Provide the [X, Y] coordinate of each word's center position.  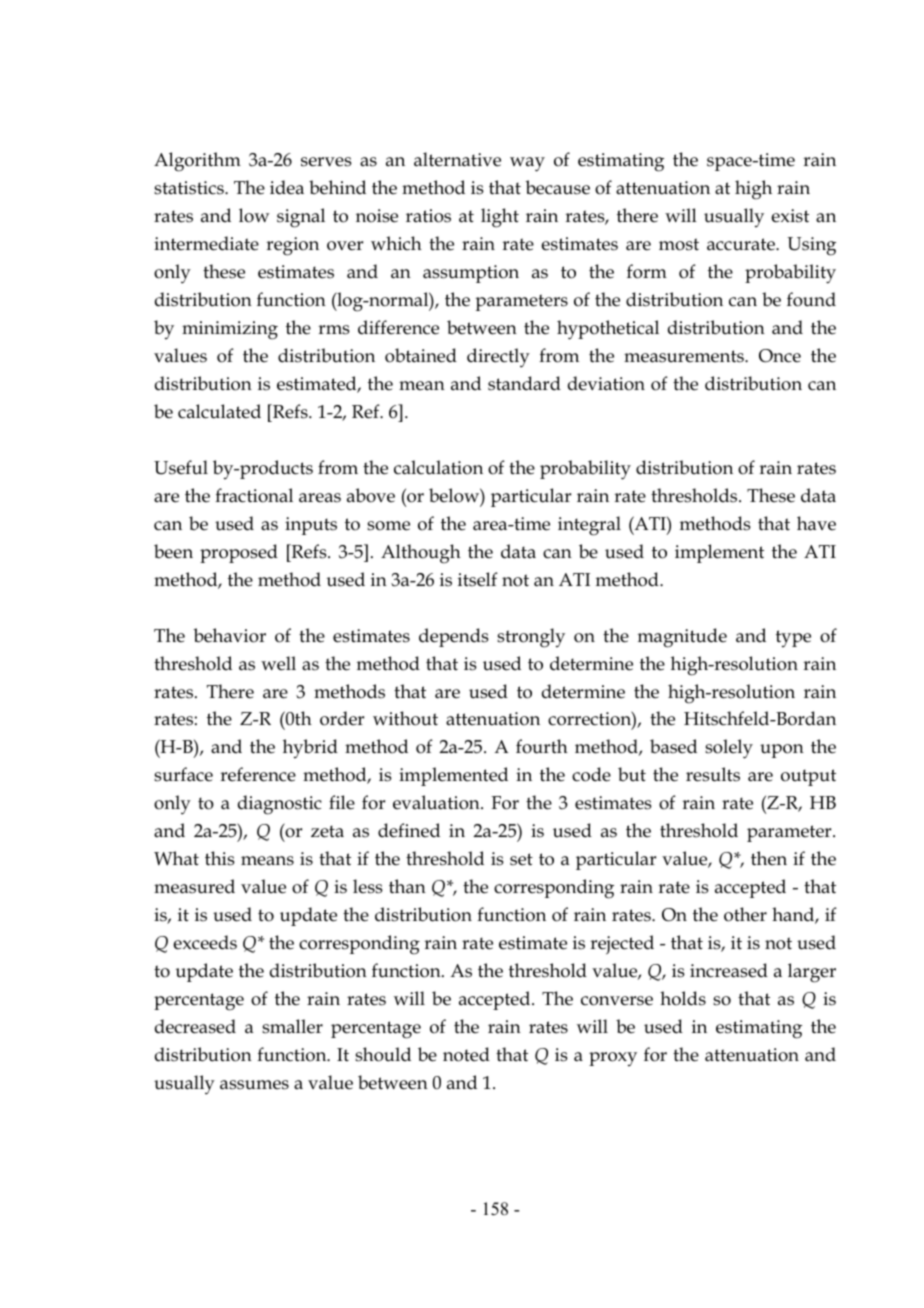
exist [790, 216]
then [769, 858]
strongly [531, 638]
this [220, 858]
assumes [254, 1085]
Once [780, 356]
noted [466, 1054]
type [793, 639]
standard [524, 383]
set [521, 859]
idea [287, 187]
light [500, 218]
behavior [229, 635]
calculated [219, 411]
